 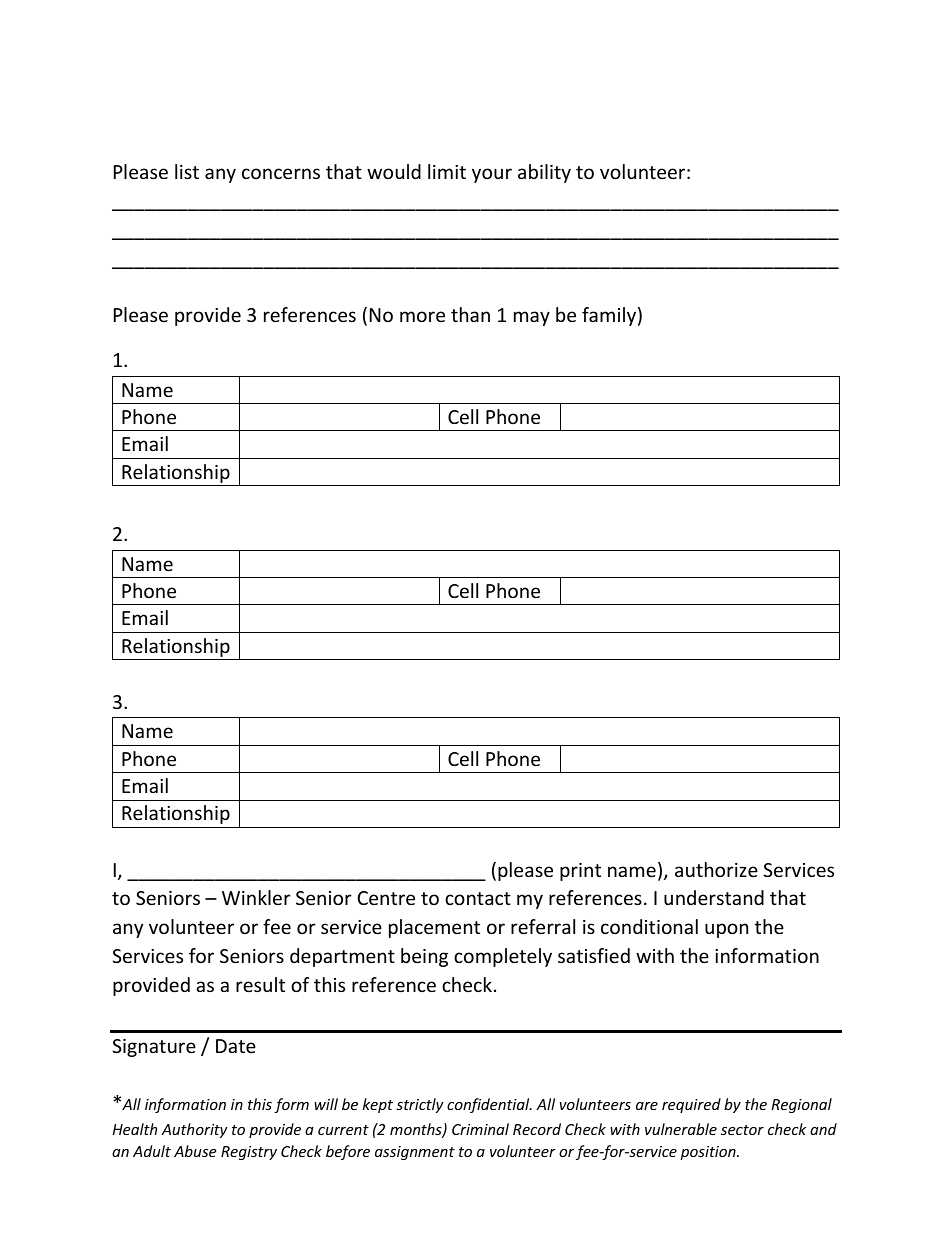 I want to click on authorize, so click(x=716, y=869).
